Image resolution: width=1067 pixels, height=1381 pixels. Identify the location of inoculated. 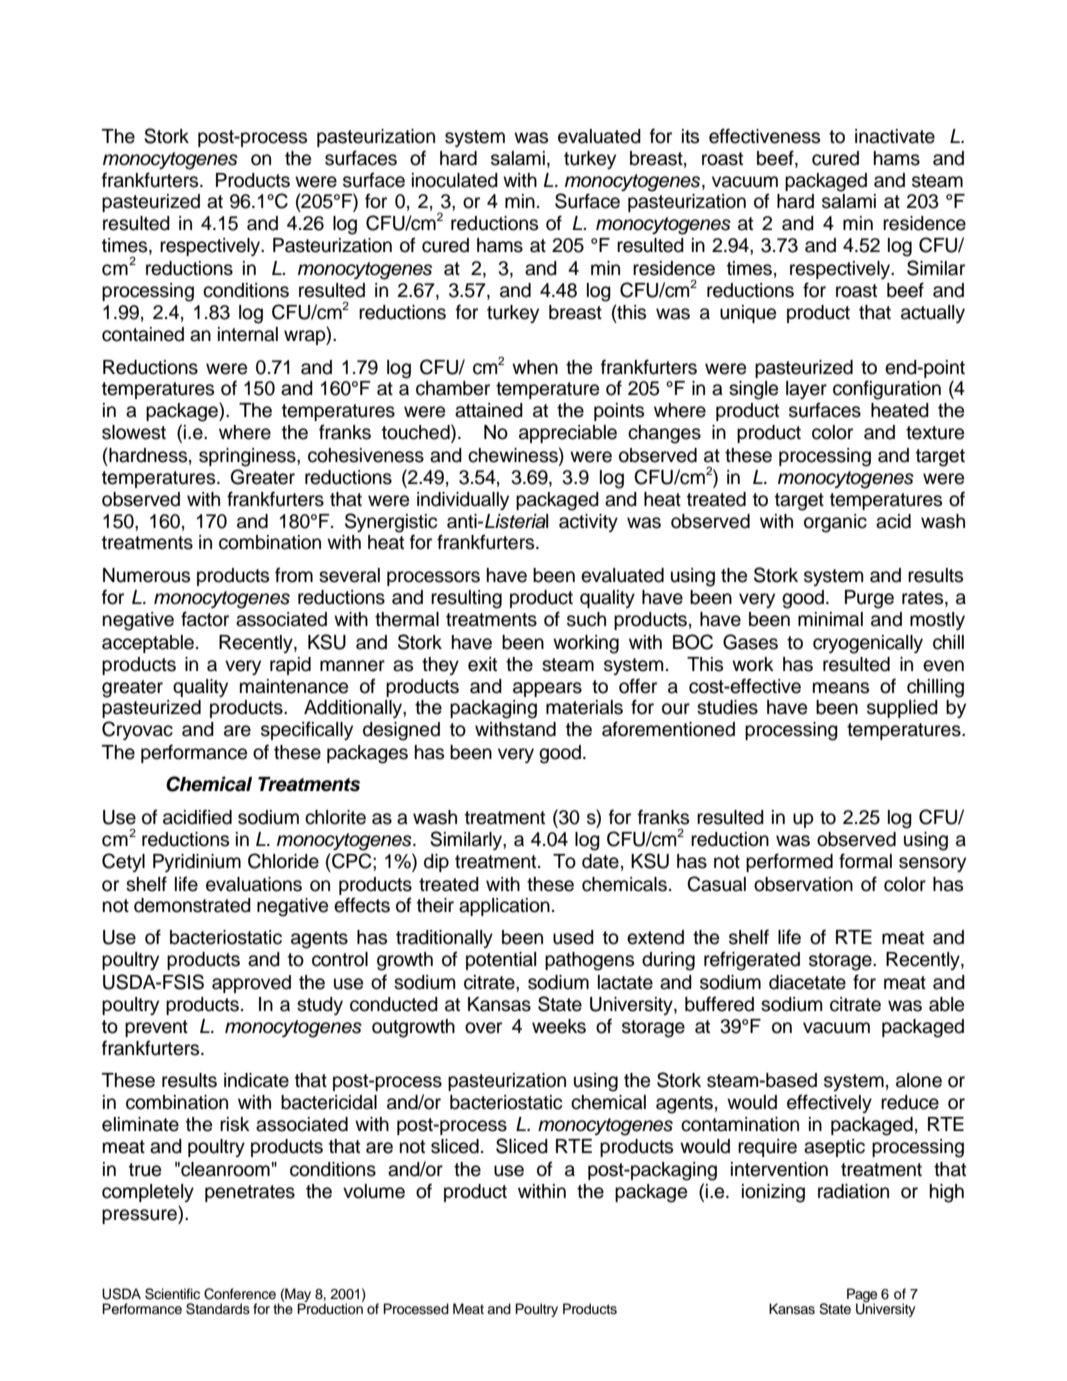
(455, 180).
